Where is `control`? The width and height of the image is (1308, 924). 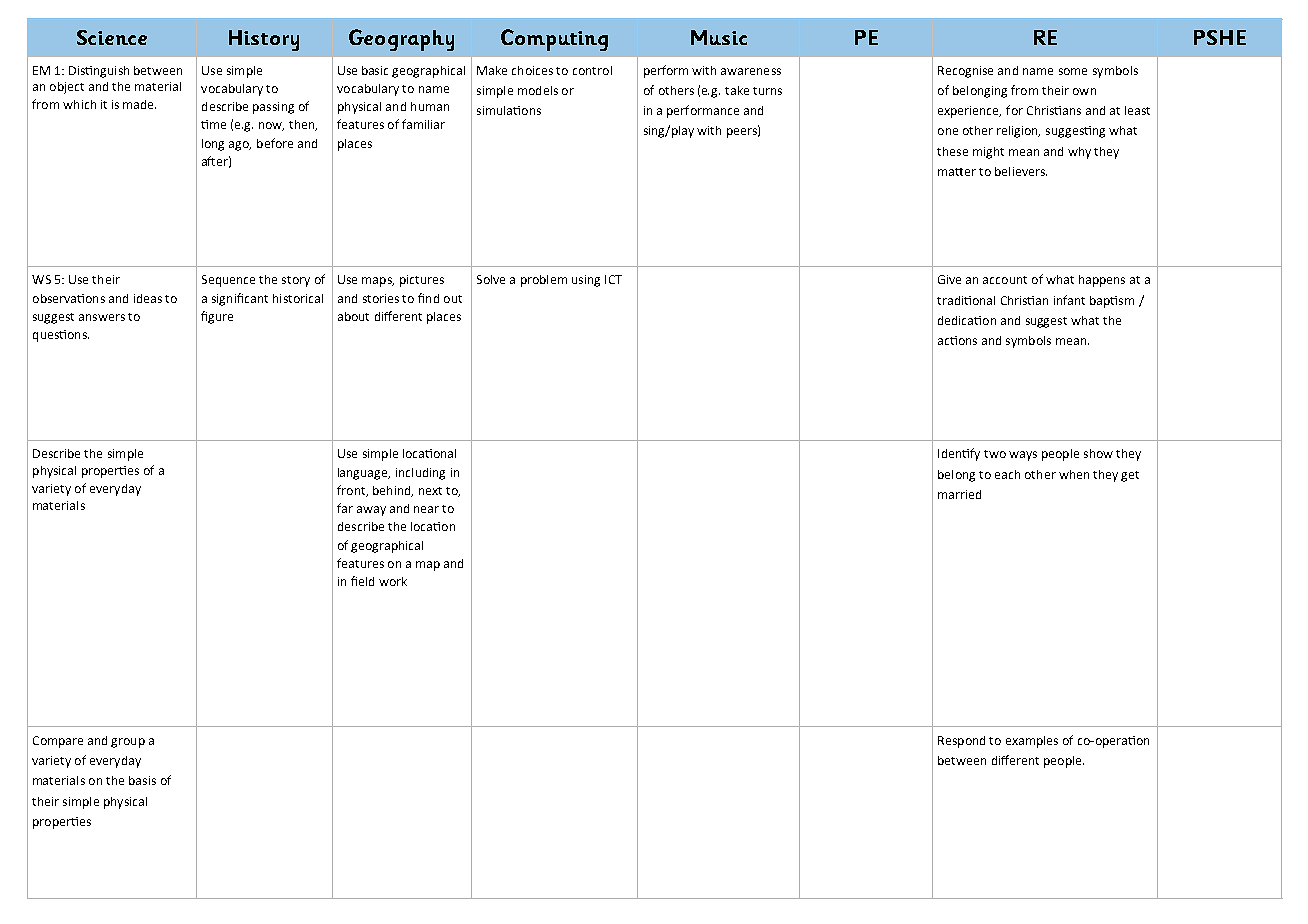
control is located at coordinates (592, 70).
